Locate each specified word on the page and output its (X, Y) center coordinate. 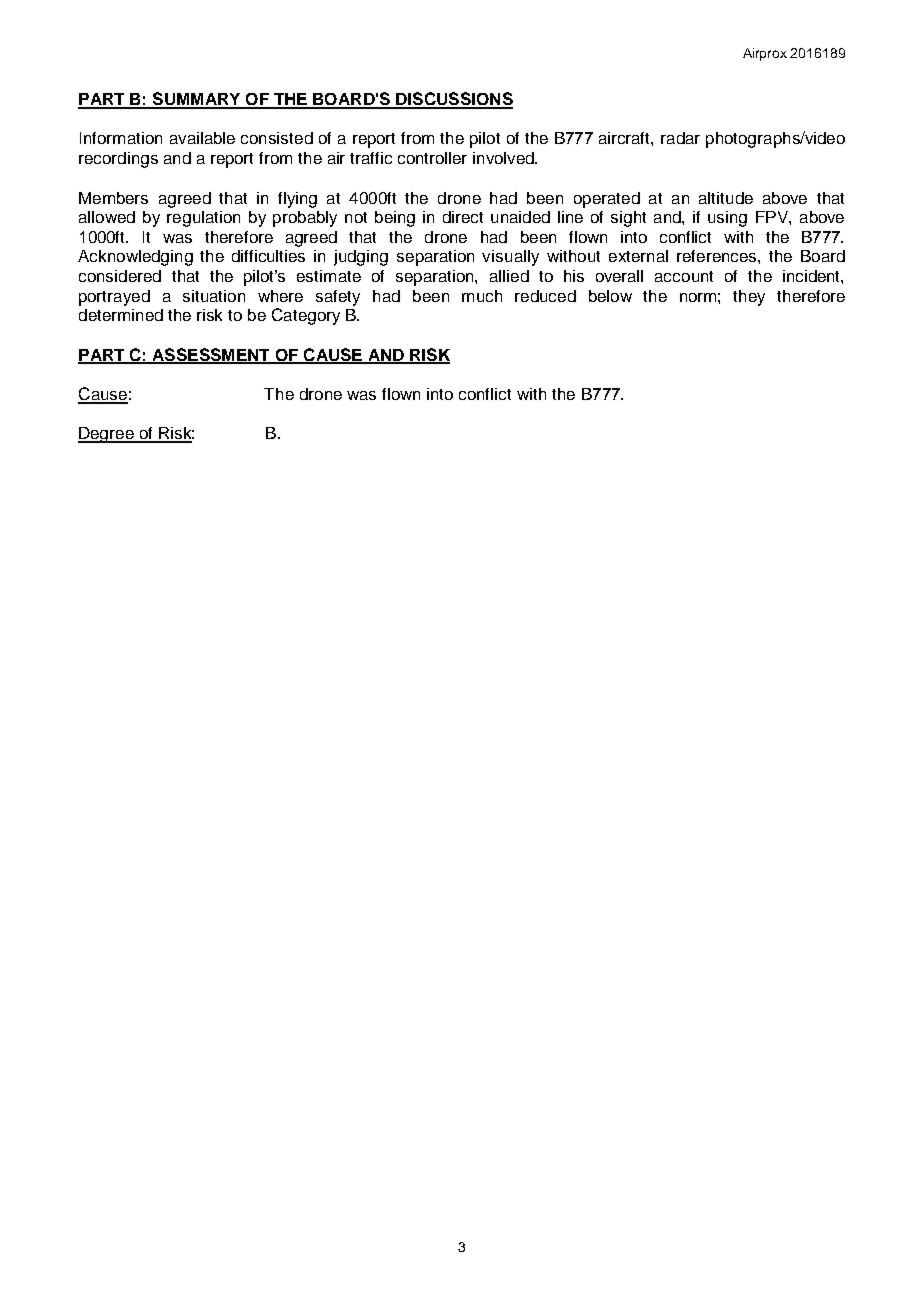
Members (113, 198)
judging (361, 258)
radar (680, 138)
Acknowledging (135, 258)
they (749, 298)
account (684, 276)
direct (463, 217)
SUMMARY (196, 100)
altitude (726, 198)
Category (306, 316)
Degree (107, 435)
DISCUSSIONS (453, 100)
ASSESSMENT (211, 355)
